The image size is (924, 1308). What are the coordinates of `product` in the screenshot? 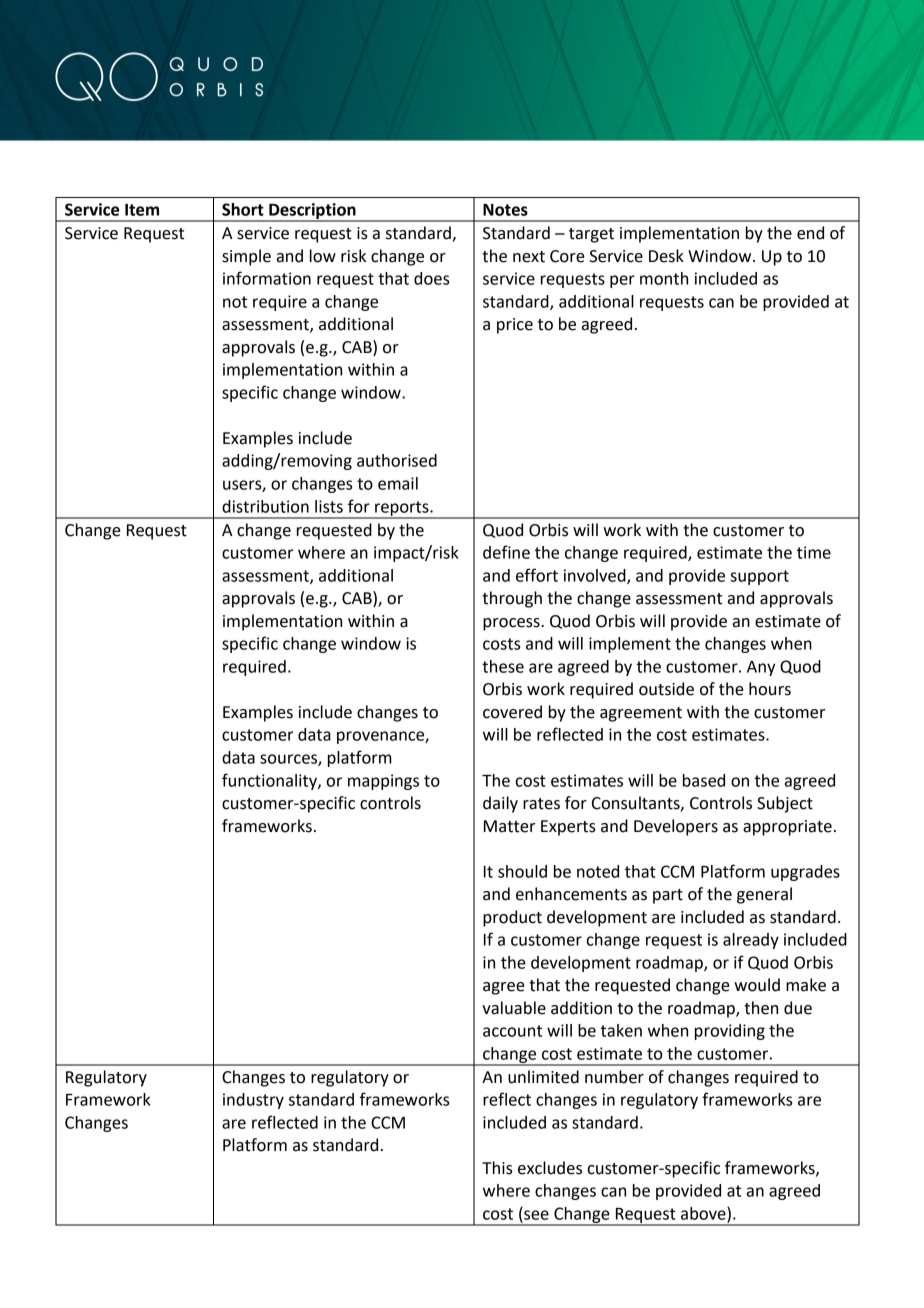 It's located at (512, 918).
